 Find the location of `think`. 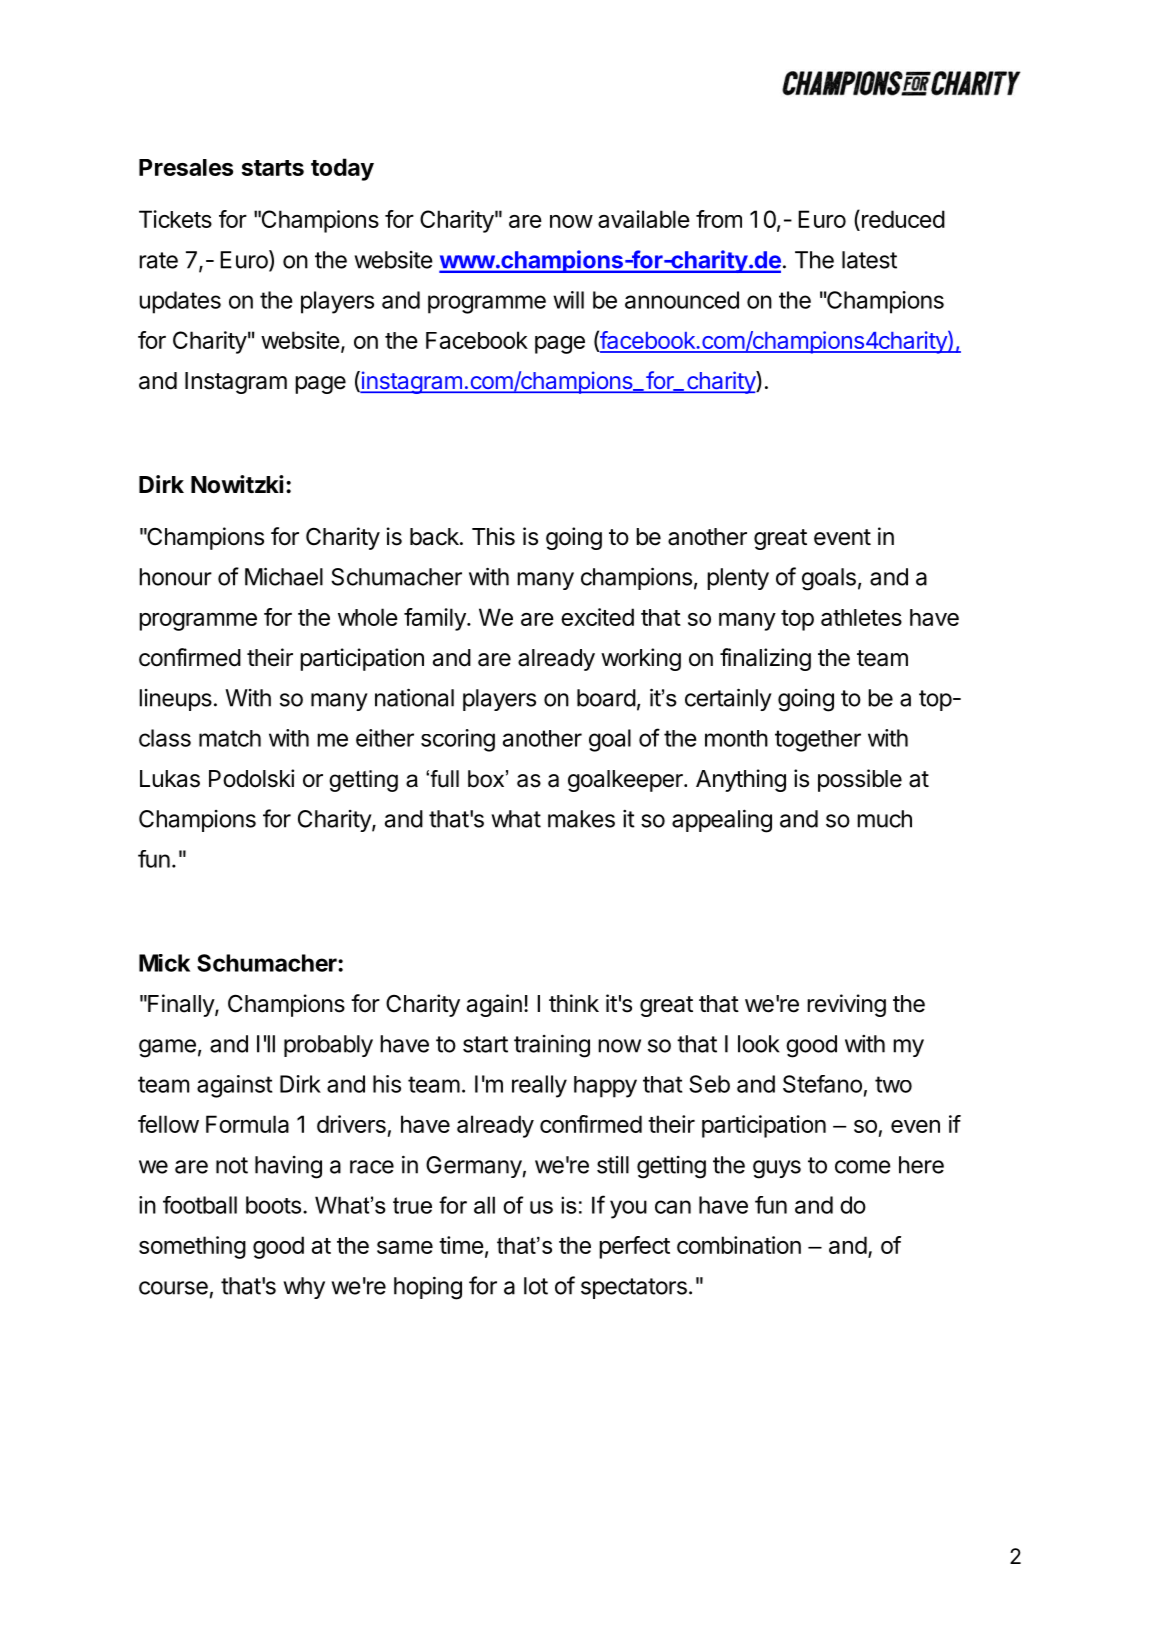

think is located at coordinates (574, 1003).
